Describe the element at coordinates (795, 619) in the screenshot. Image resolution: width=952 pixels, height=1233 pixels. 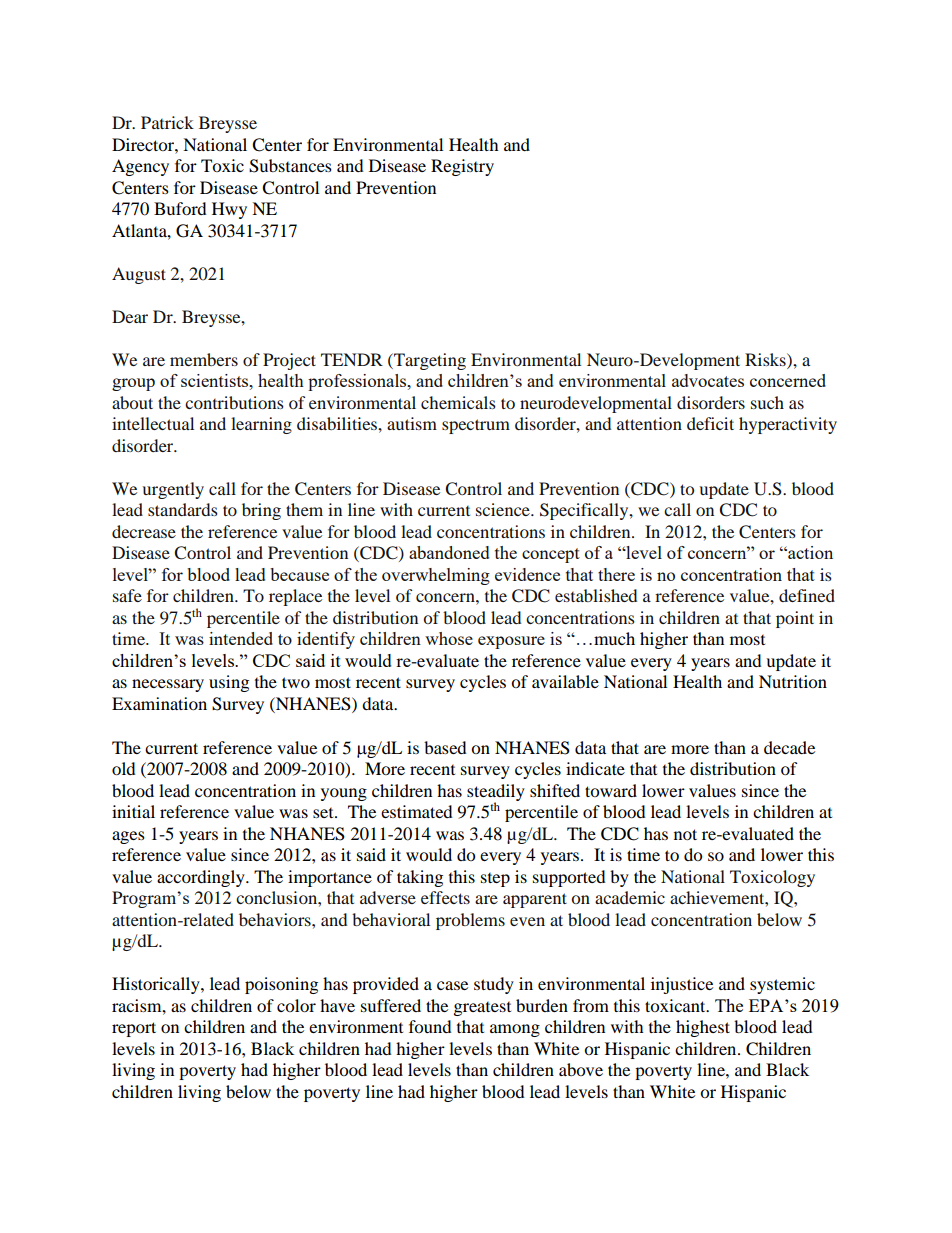
I see `point` at that location.
